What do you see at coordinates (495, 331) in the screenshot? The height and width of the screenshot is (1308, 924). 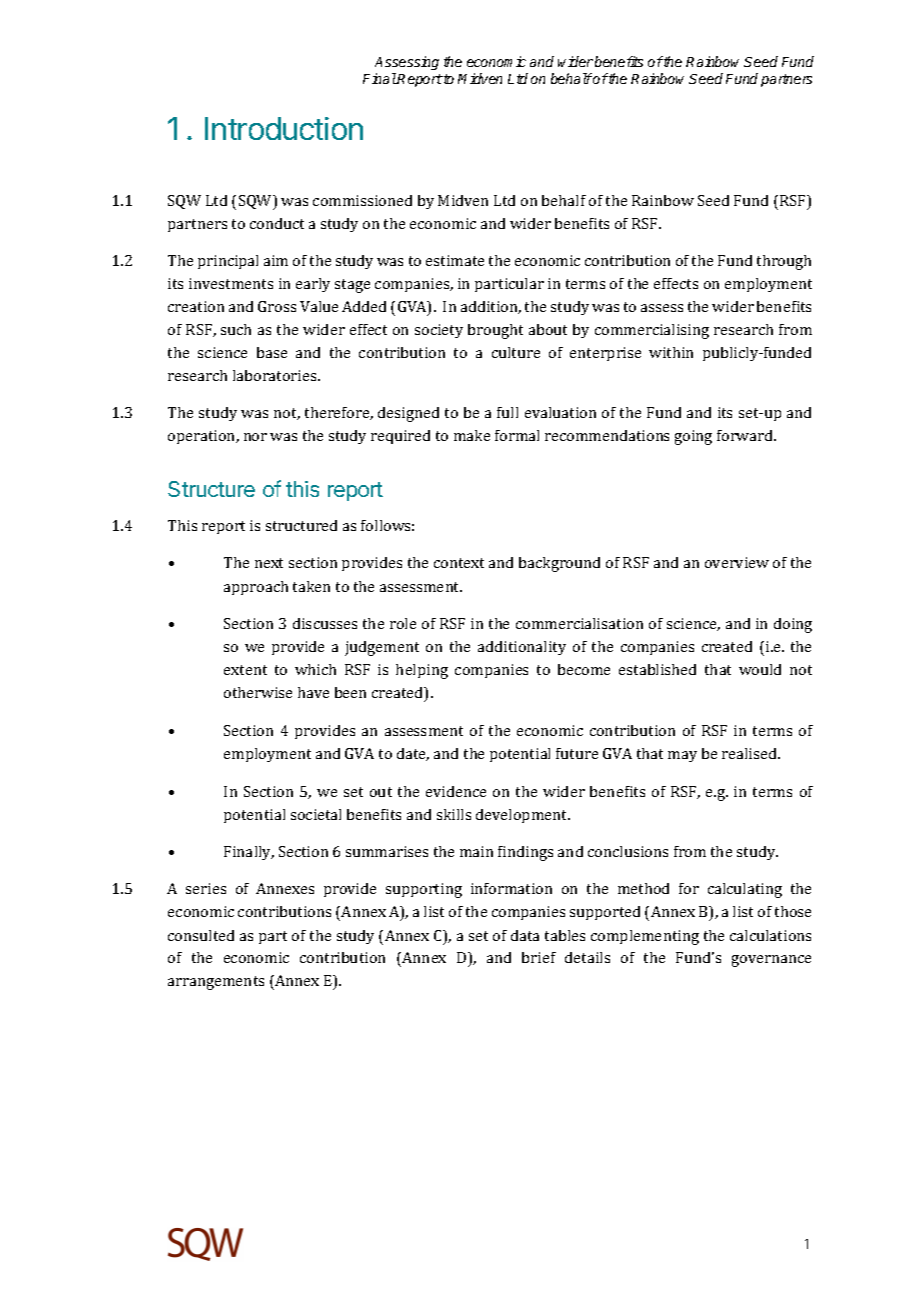 I see `brought` at bounding box center [495, 331].
